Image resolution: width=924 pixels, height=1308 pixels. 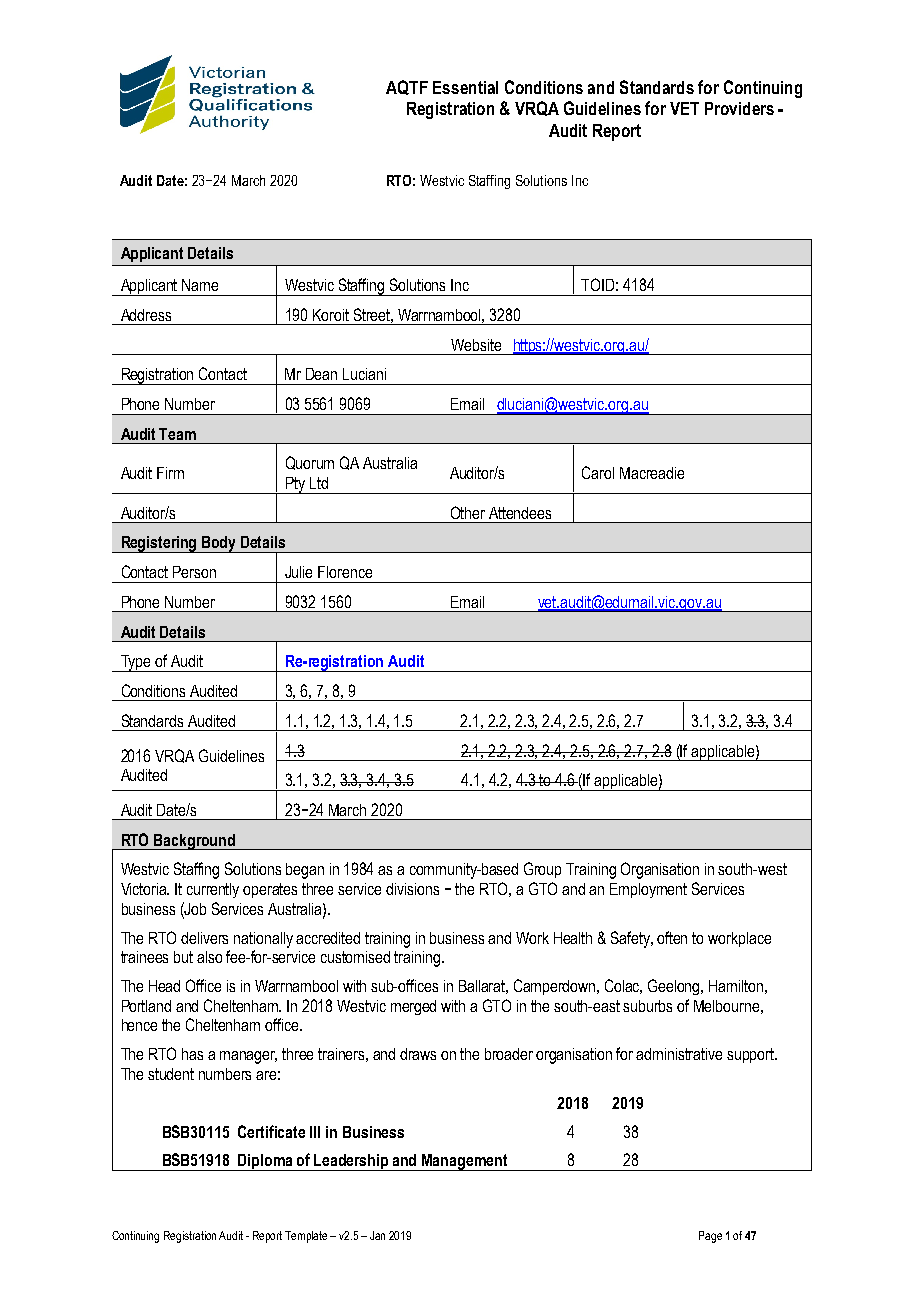 I want to click on Florence, so click(x=345, y=572).
